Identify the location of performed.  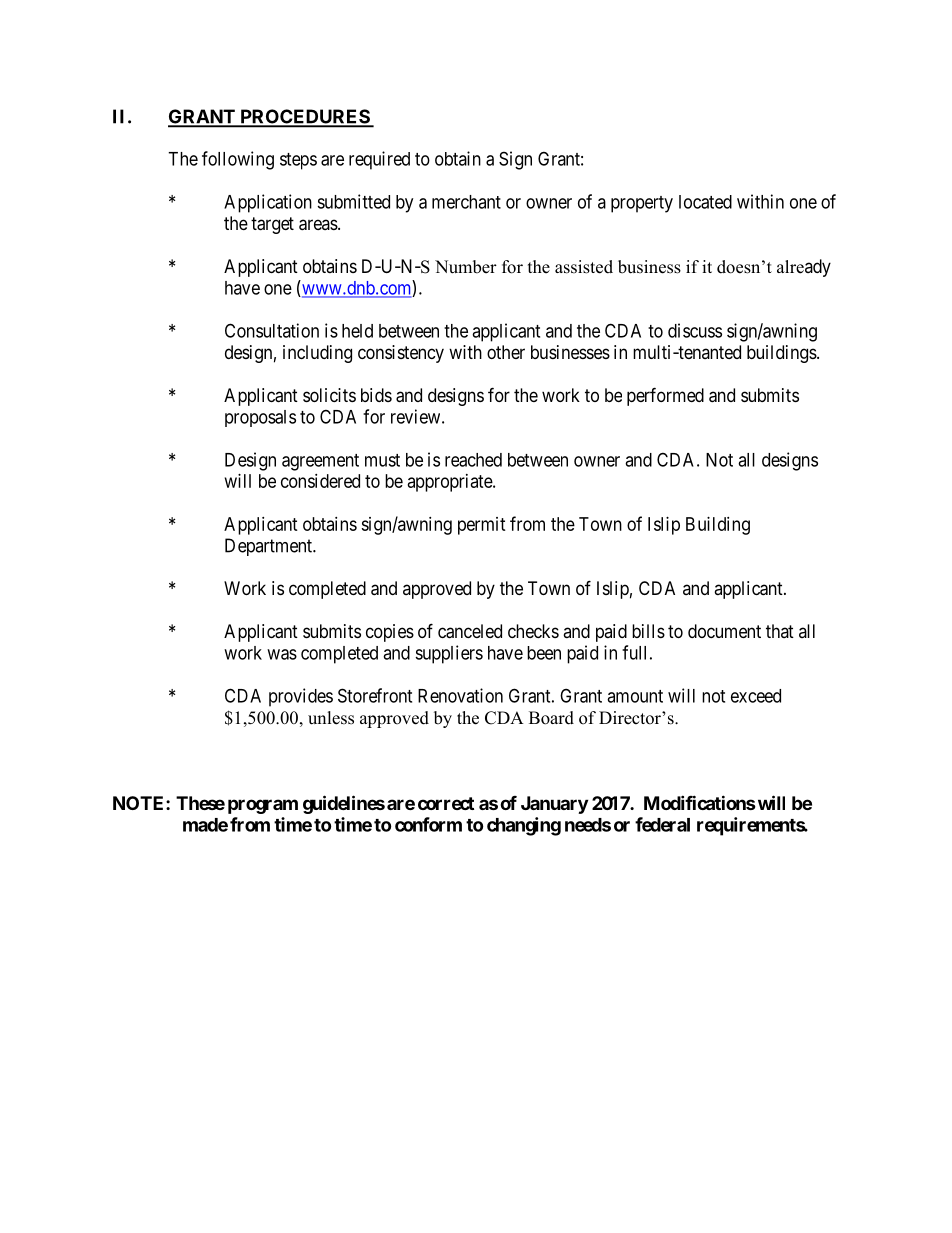
(665, 396).
